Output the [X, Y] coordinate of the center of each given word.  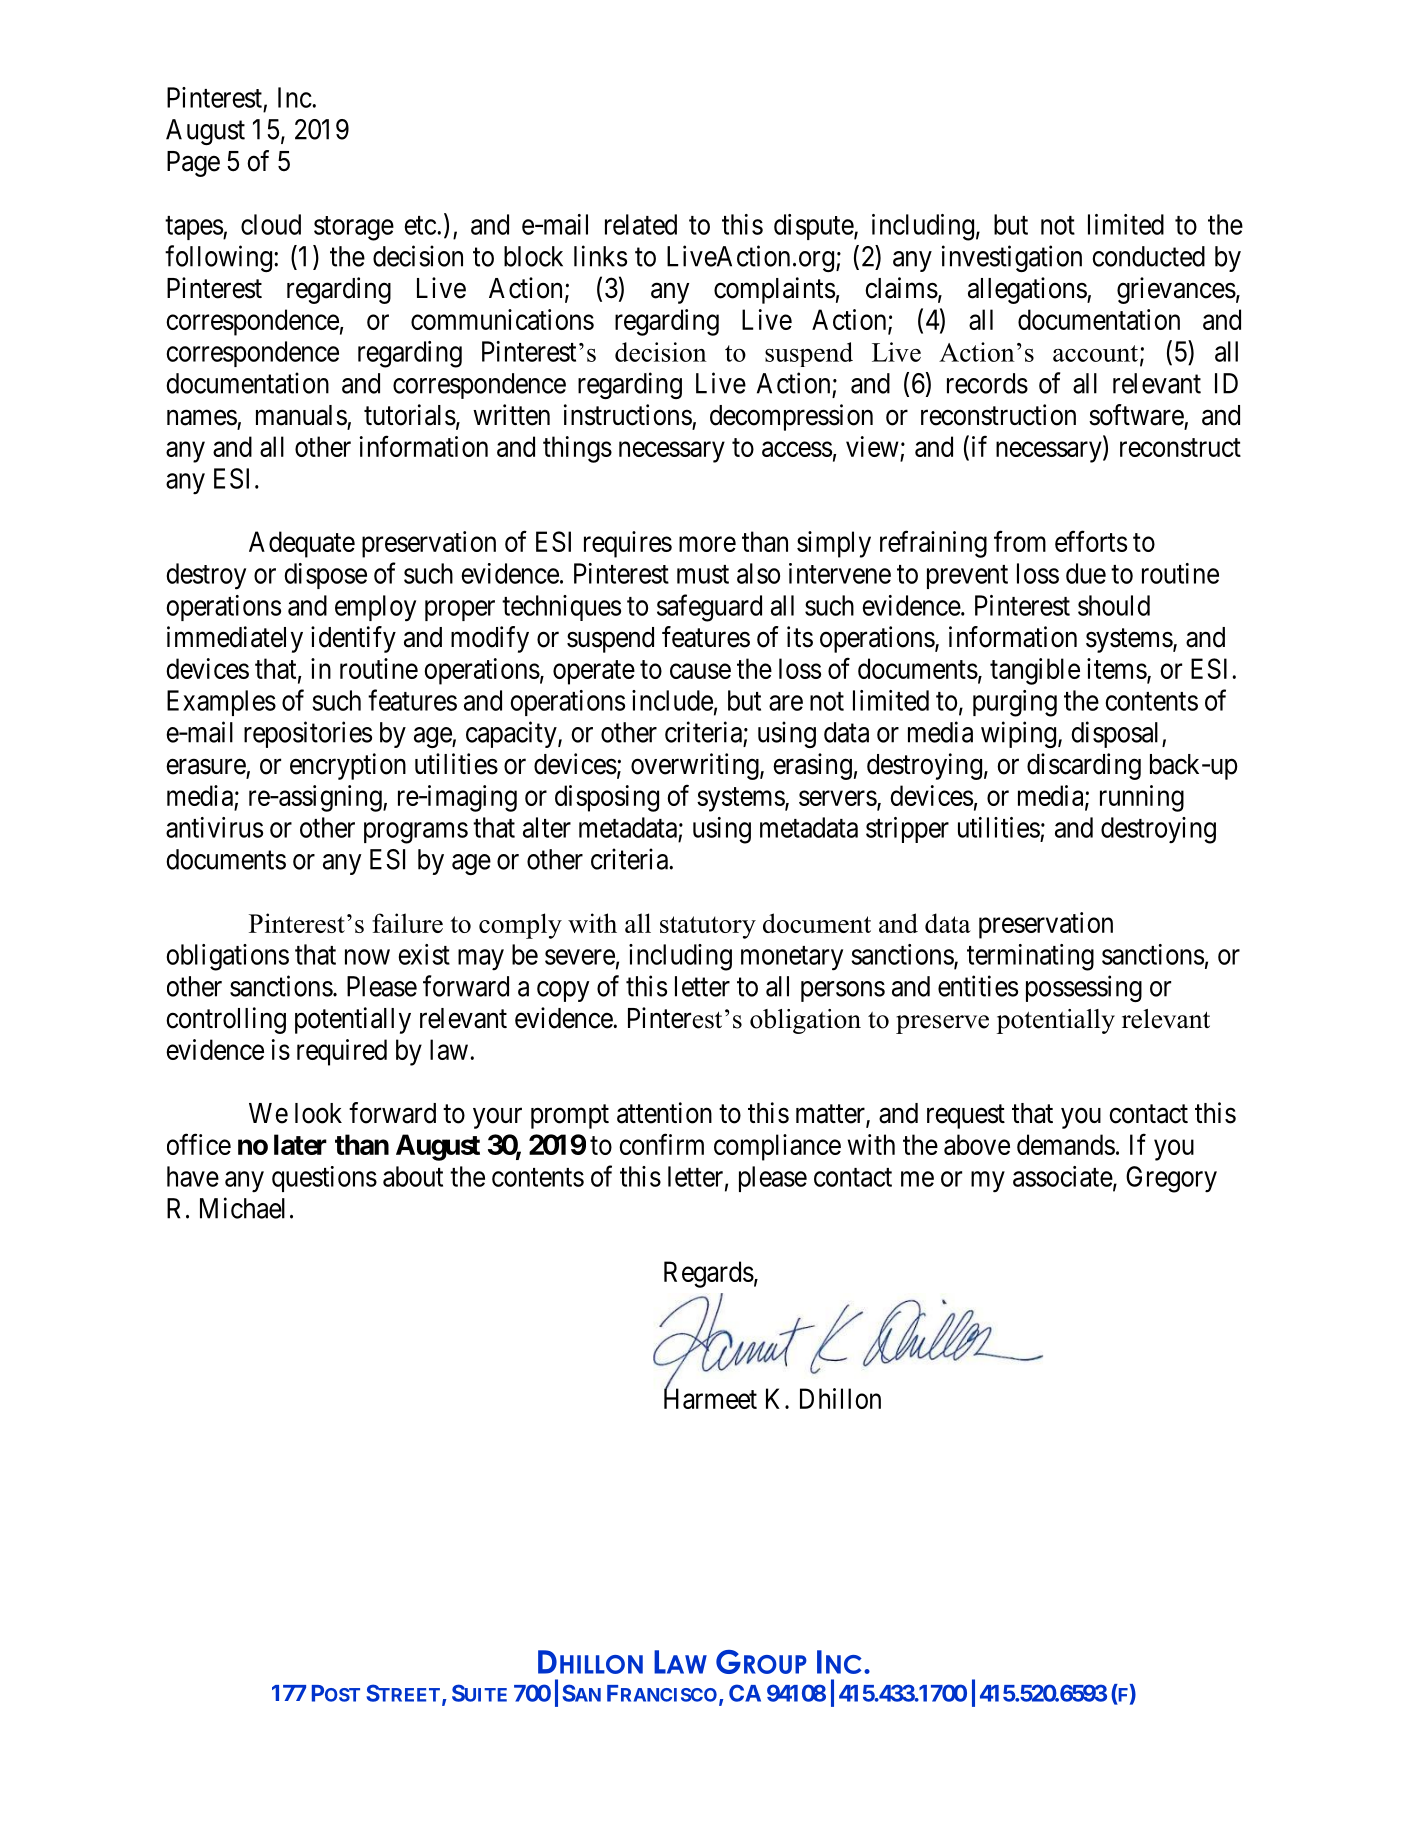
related [641, 224]
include [672, 700]
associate [1063, 1176]
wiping [1020, 734]
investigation [1012, 258]
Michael [242, 1208]
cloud [271, 224]
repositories [308, 734]
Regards [709, 1274]
